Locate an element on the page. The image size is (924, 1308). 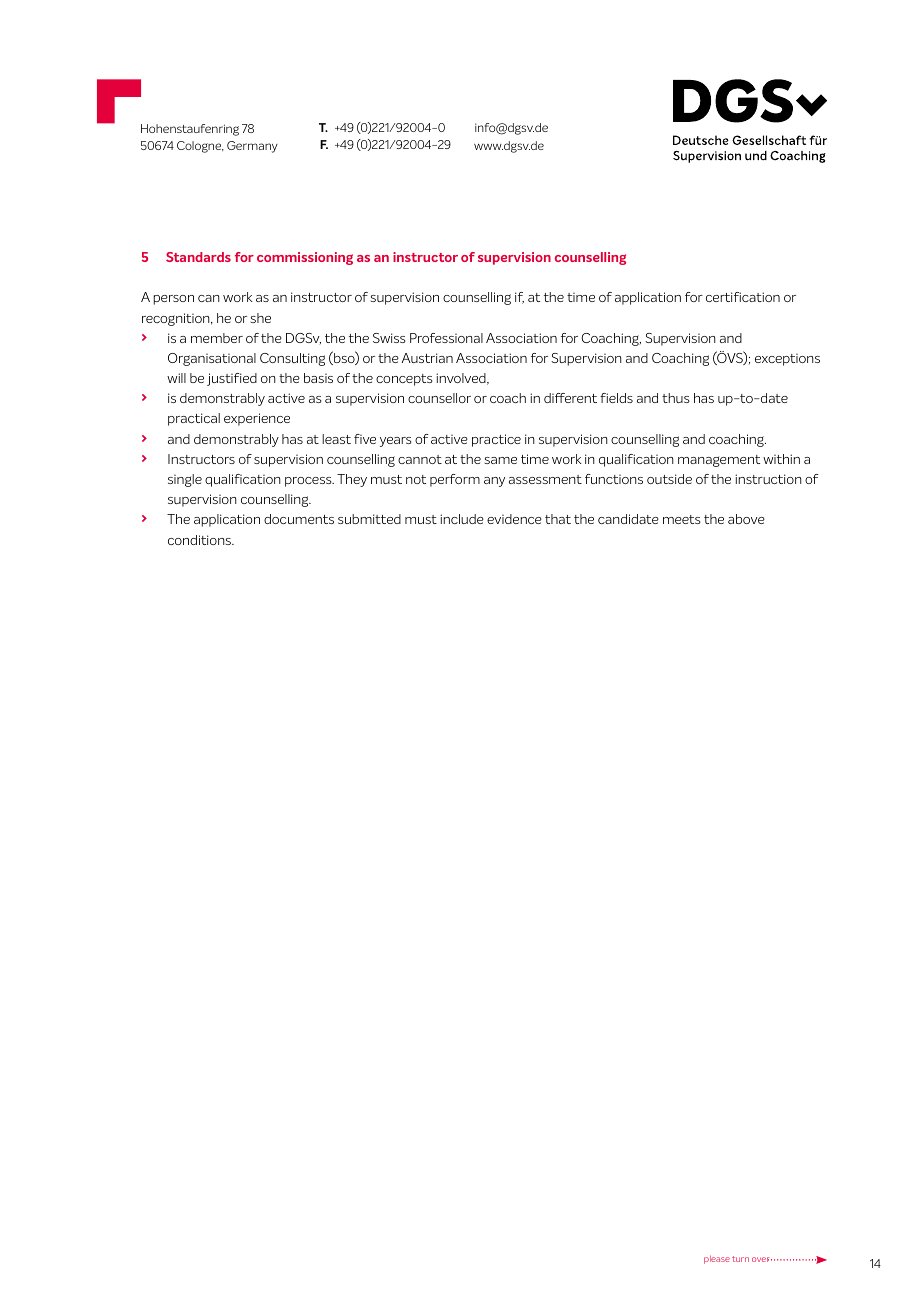
certification is located at coordinates (743, 297).
